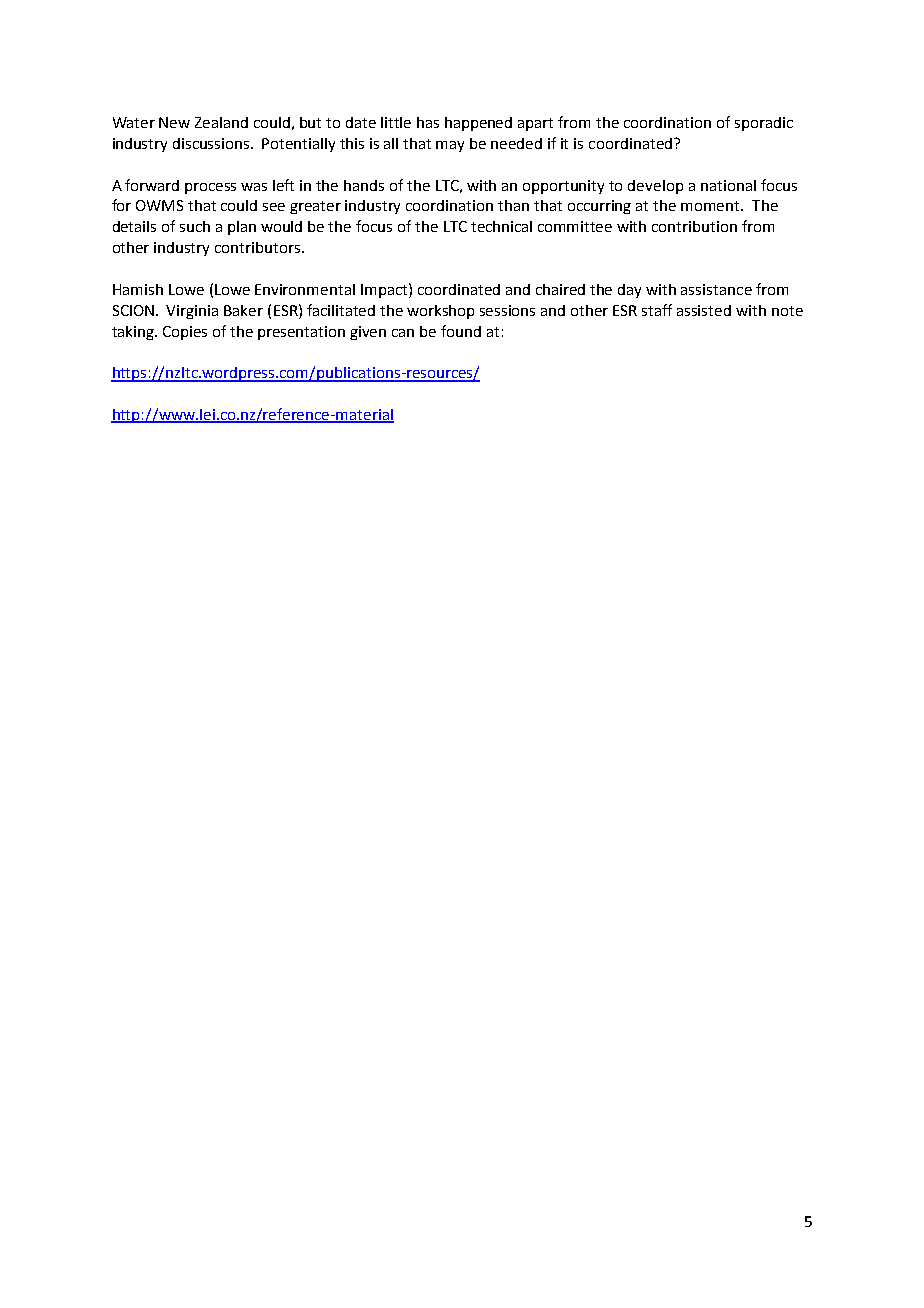 This screenshot has width=924, height=1308. What do you see at coordinates (694, 226) in the screenshot?
I see `contribution` at bounding box center [694, 226].
